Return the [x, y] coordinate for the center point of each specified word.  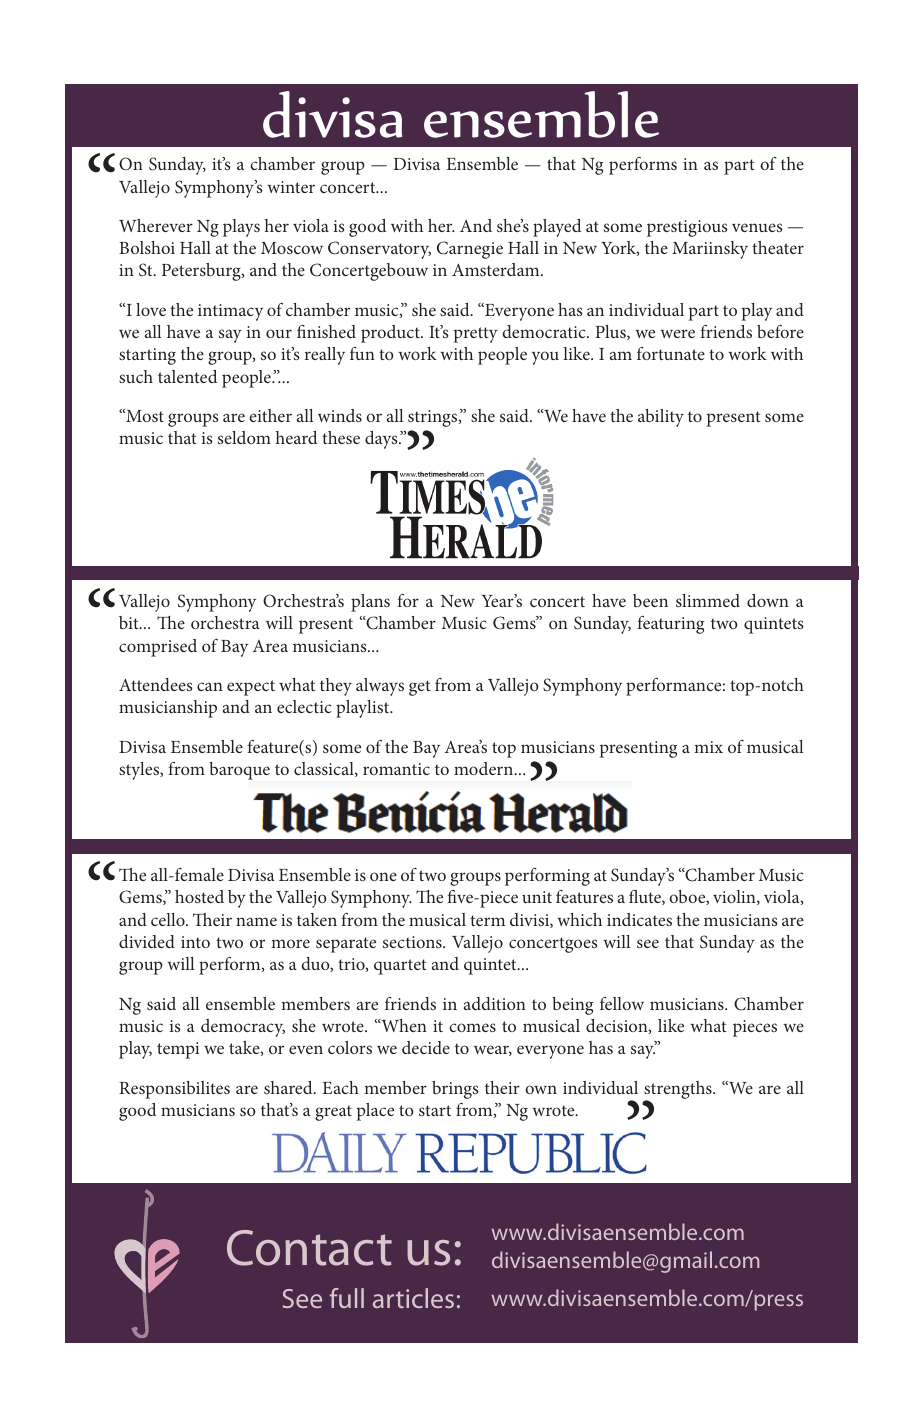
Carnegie [470, 250]
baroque [239, 771]
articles [413, 1298]
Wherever [156, 225]
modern [485, 768]
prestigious [687, 228]
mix [708, 747]
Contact [309, 1248]
